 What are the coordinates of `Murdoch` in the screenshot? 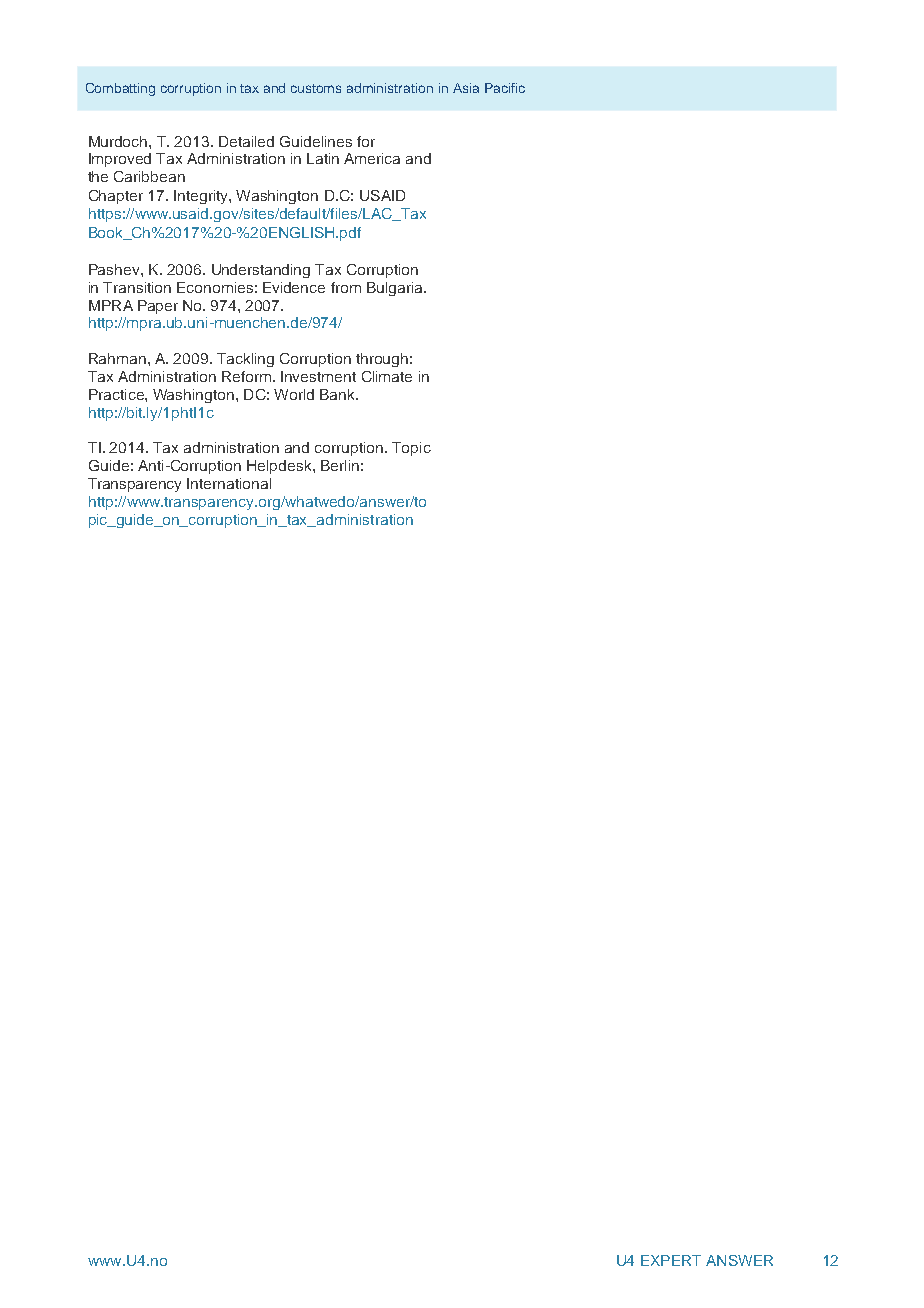 It's located at (119, 141).
